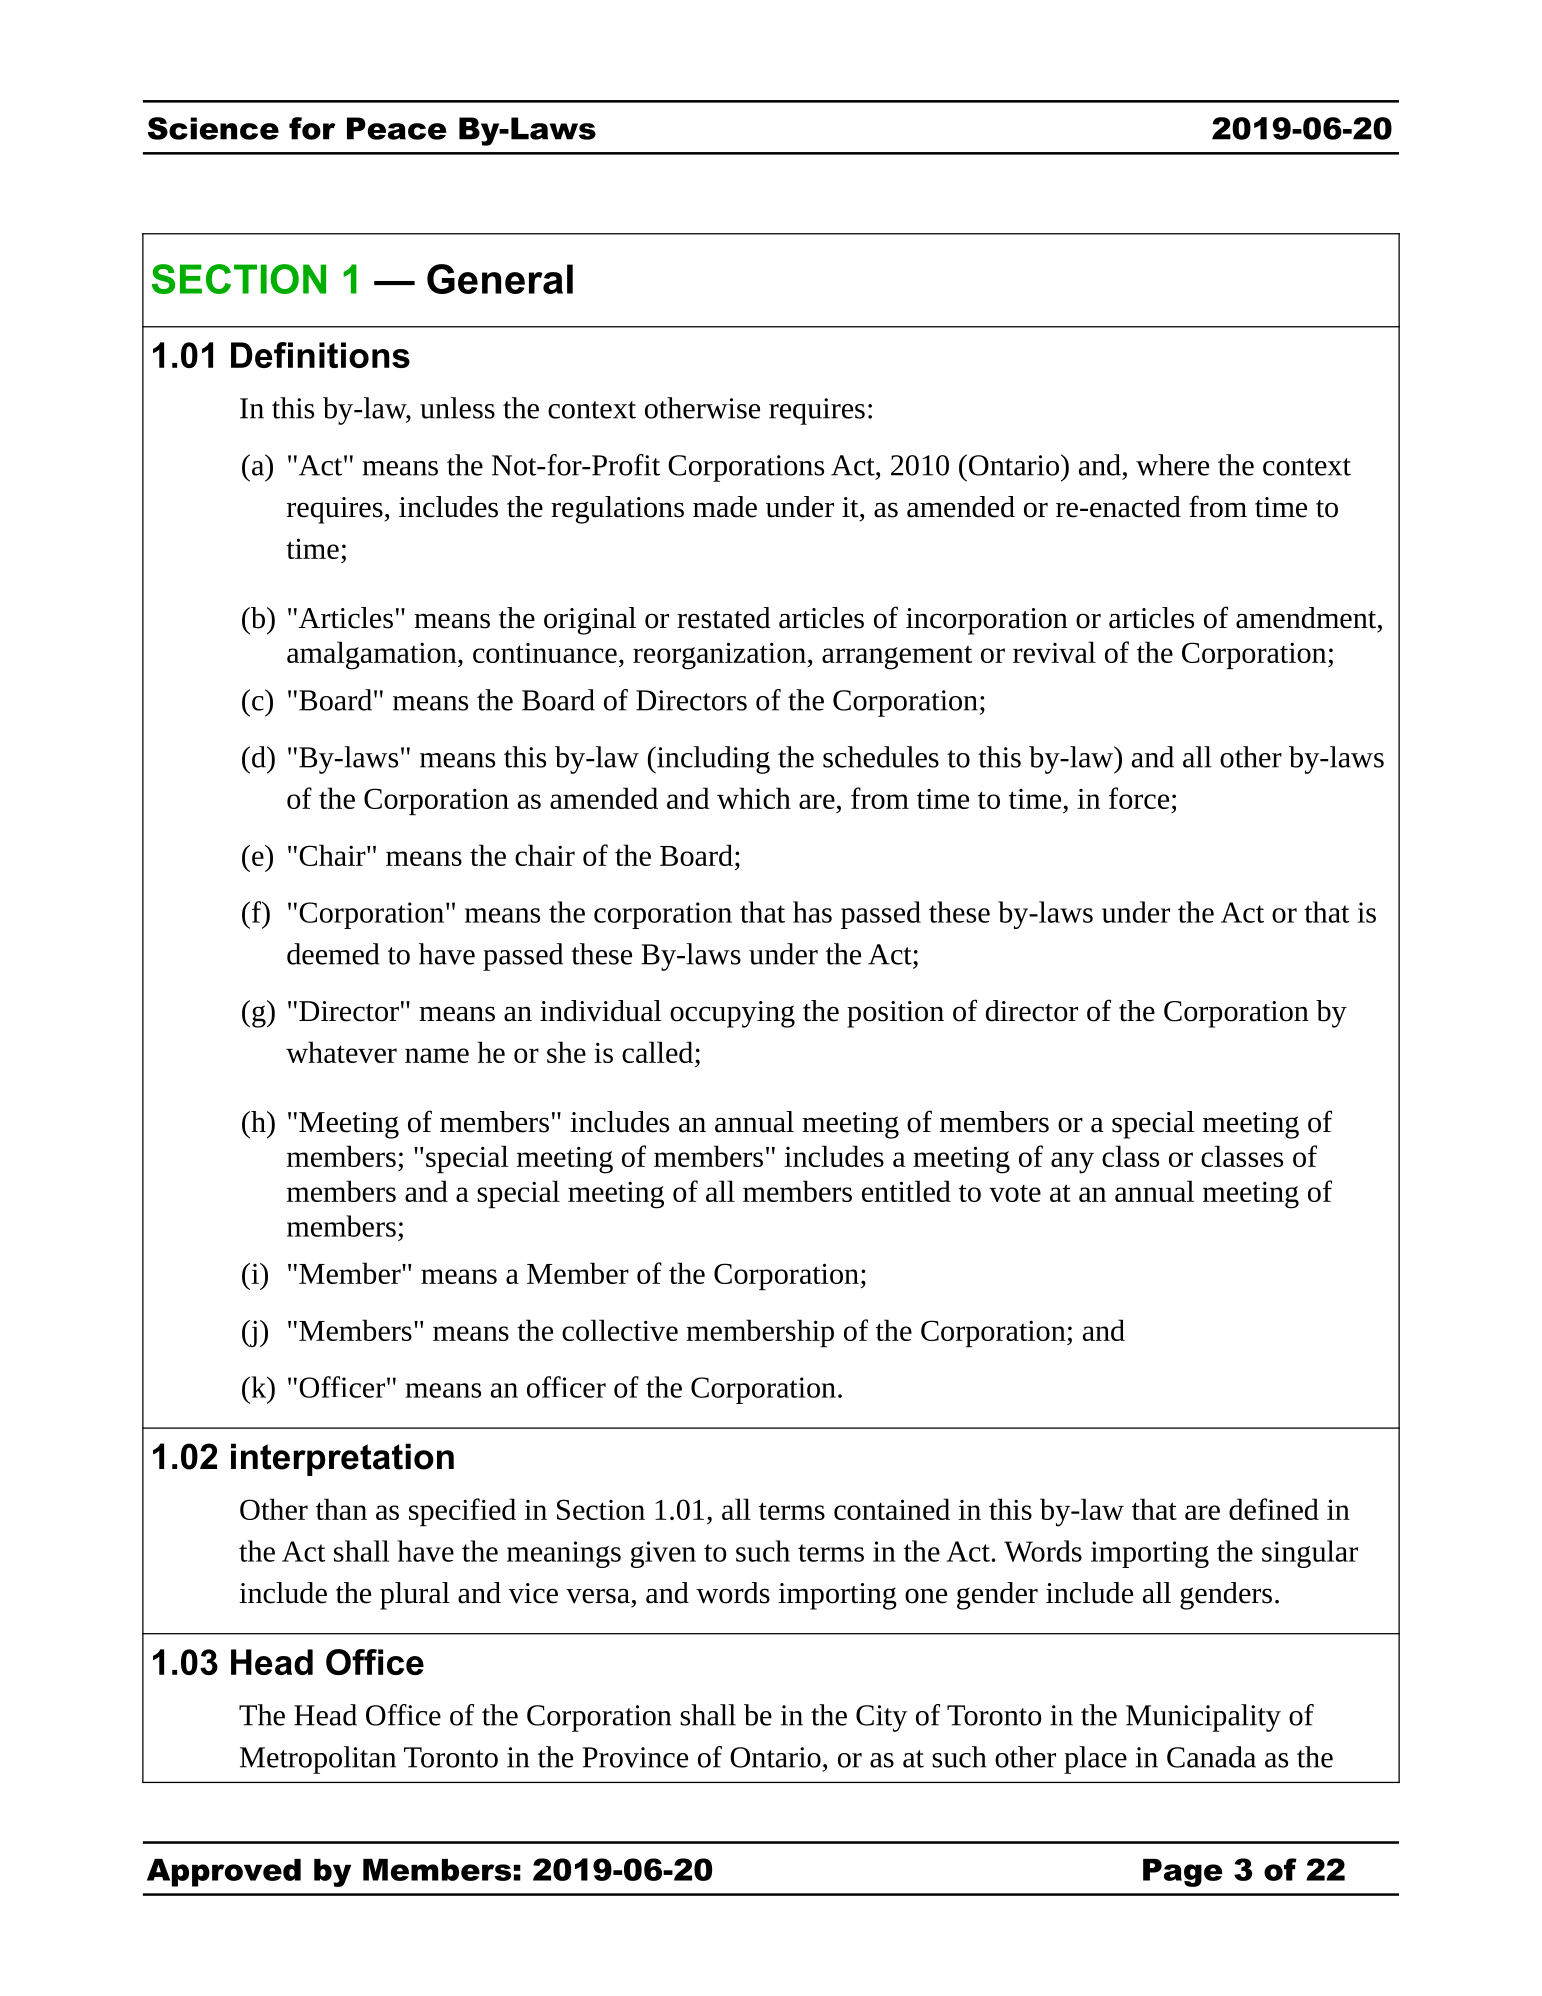 The width and height of the image is (1542, 1996). I want to click on Peace, so click(397, 128).
